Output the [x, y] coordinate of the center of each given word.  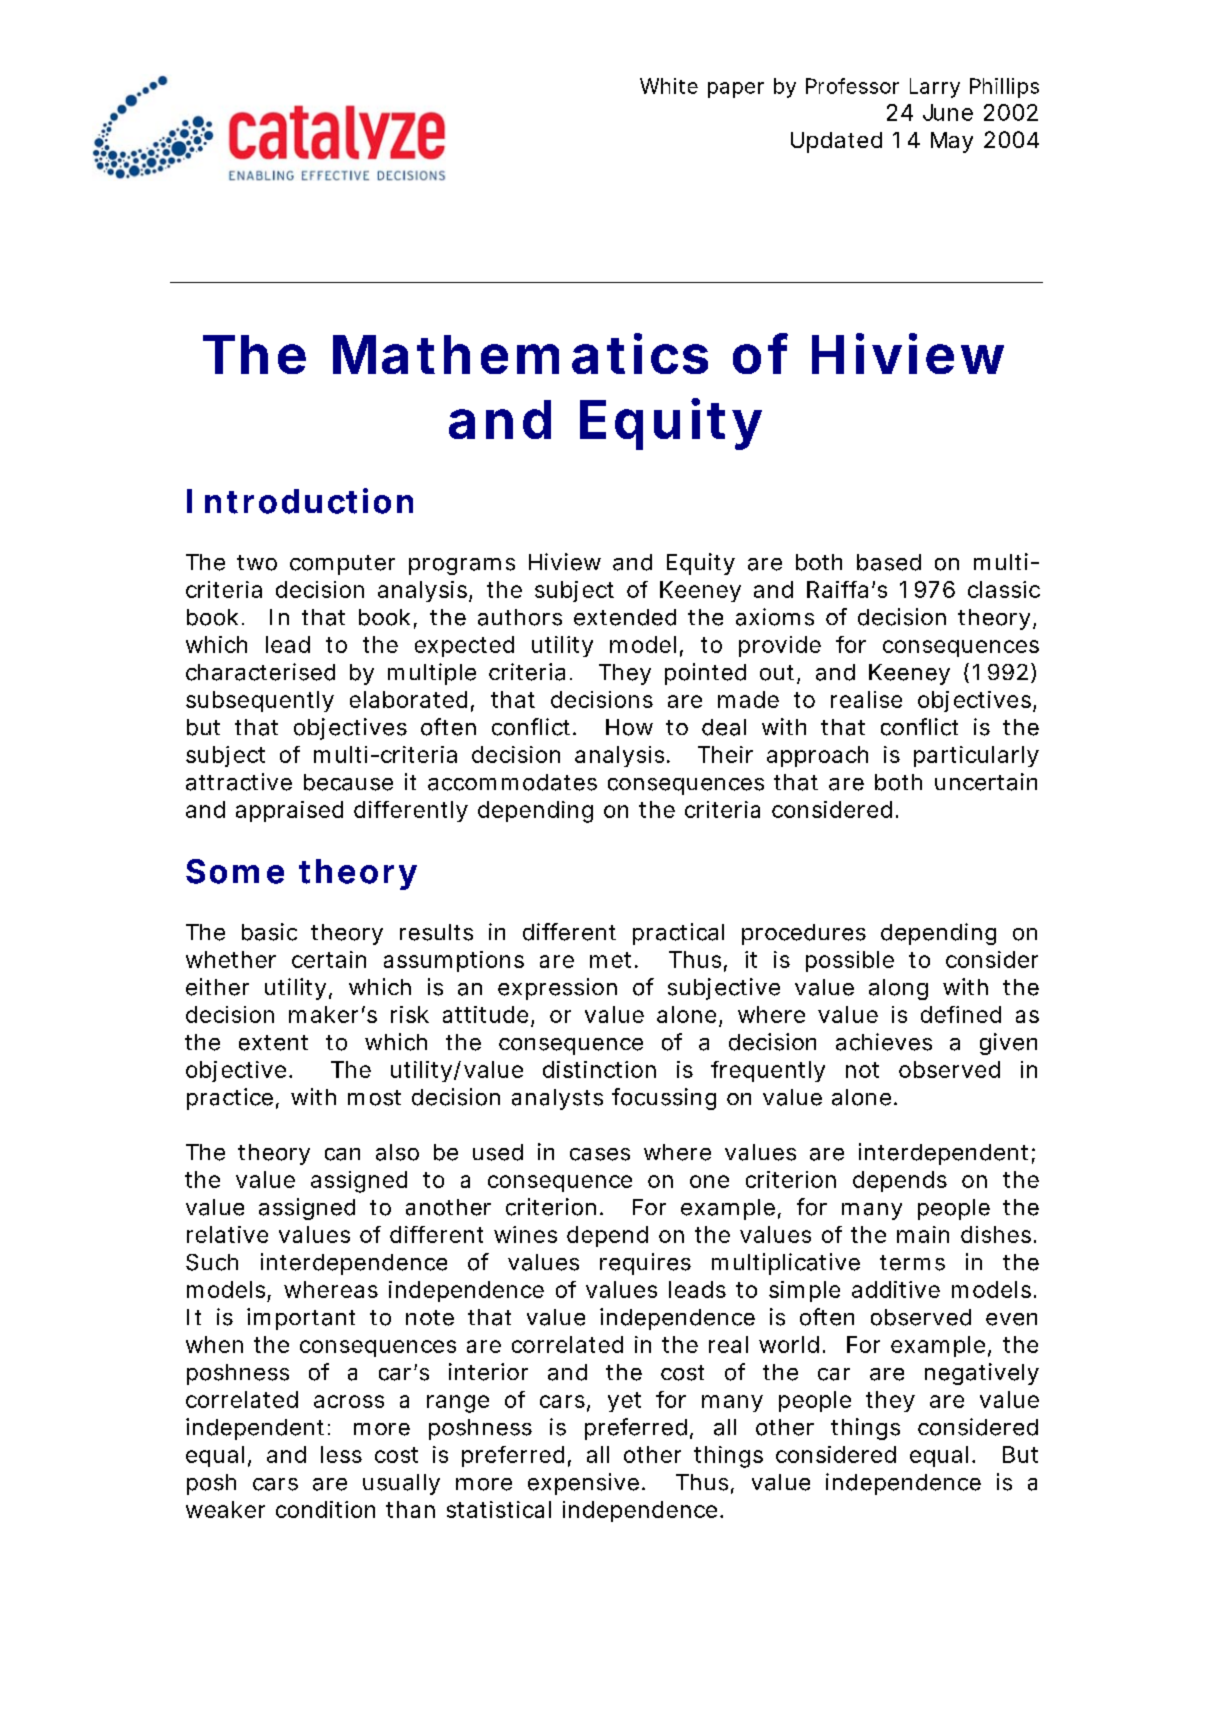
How [629, 727]
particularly [976, 756]
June [948, 112]
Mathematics [520, 353]
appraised [289, 811]
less [341, 1454]
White [669, 86]
